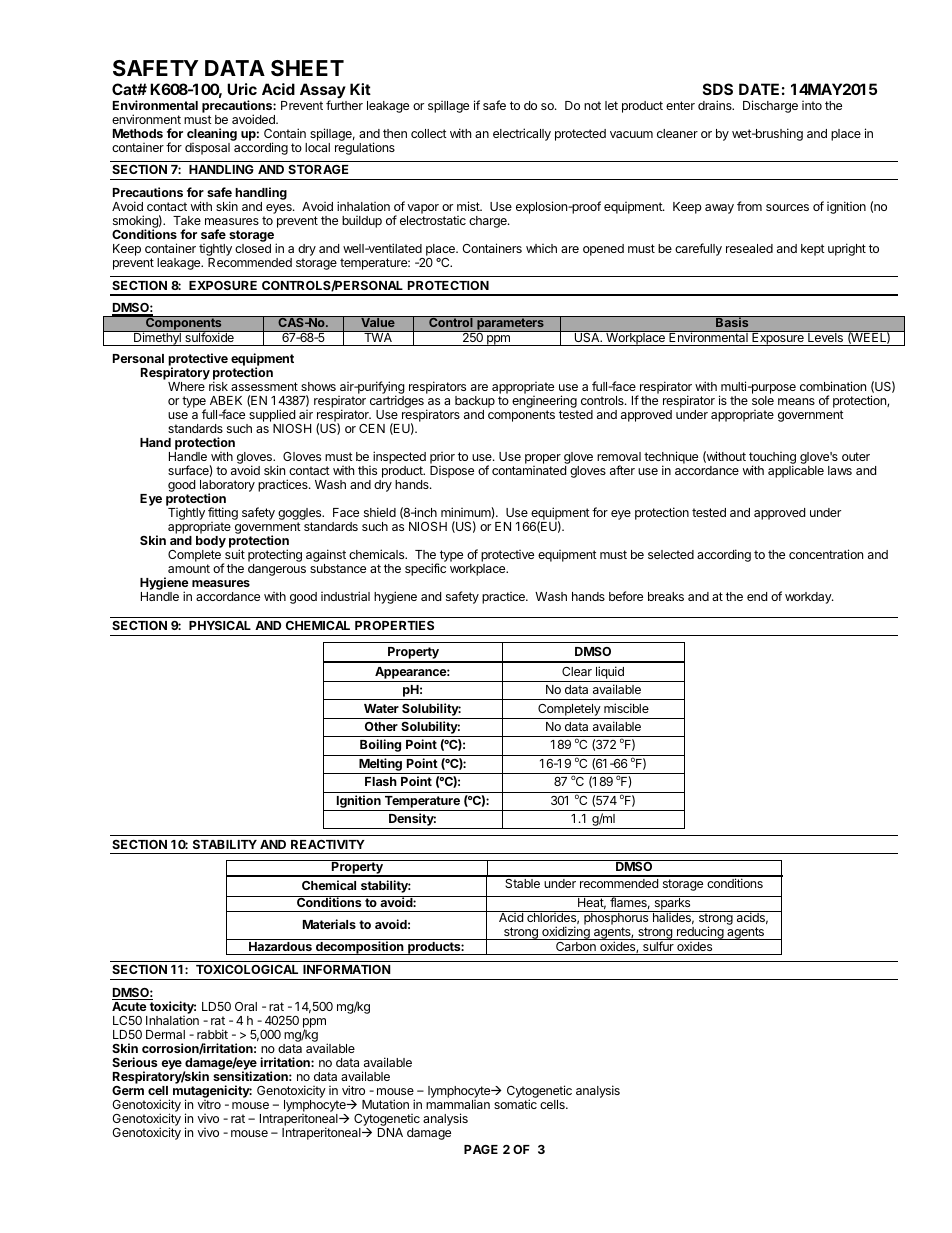 The height and width of the screenshot is (1233, 952). I want to click on reducing, so click(700, 933).
